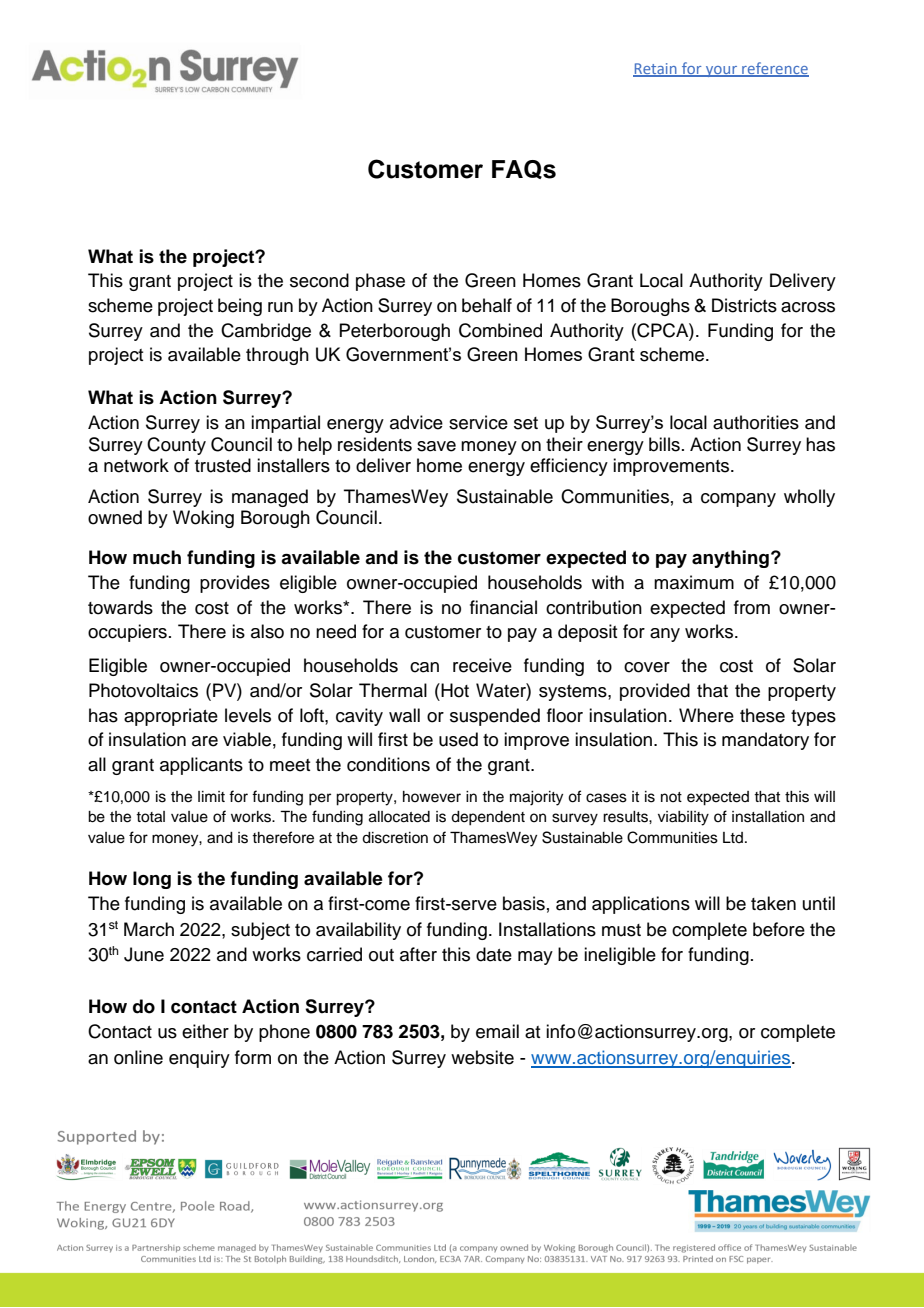  What do you see at coordinates (730, 559) in the screenshot?
I see `anything` at bounding box center [730, 559].
